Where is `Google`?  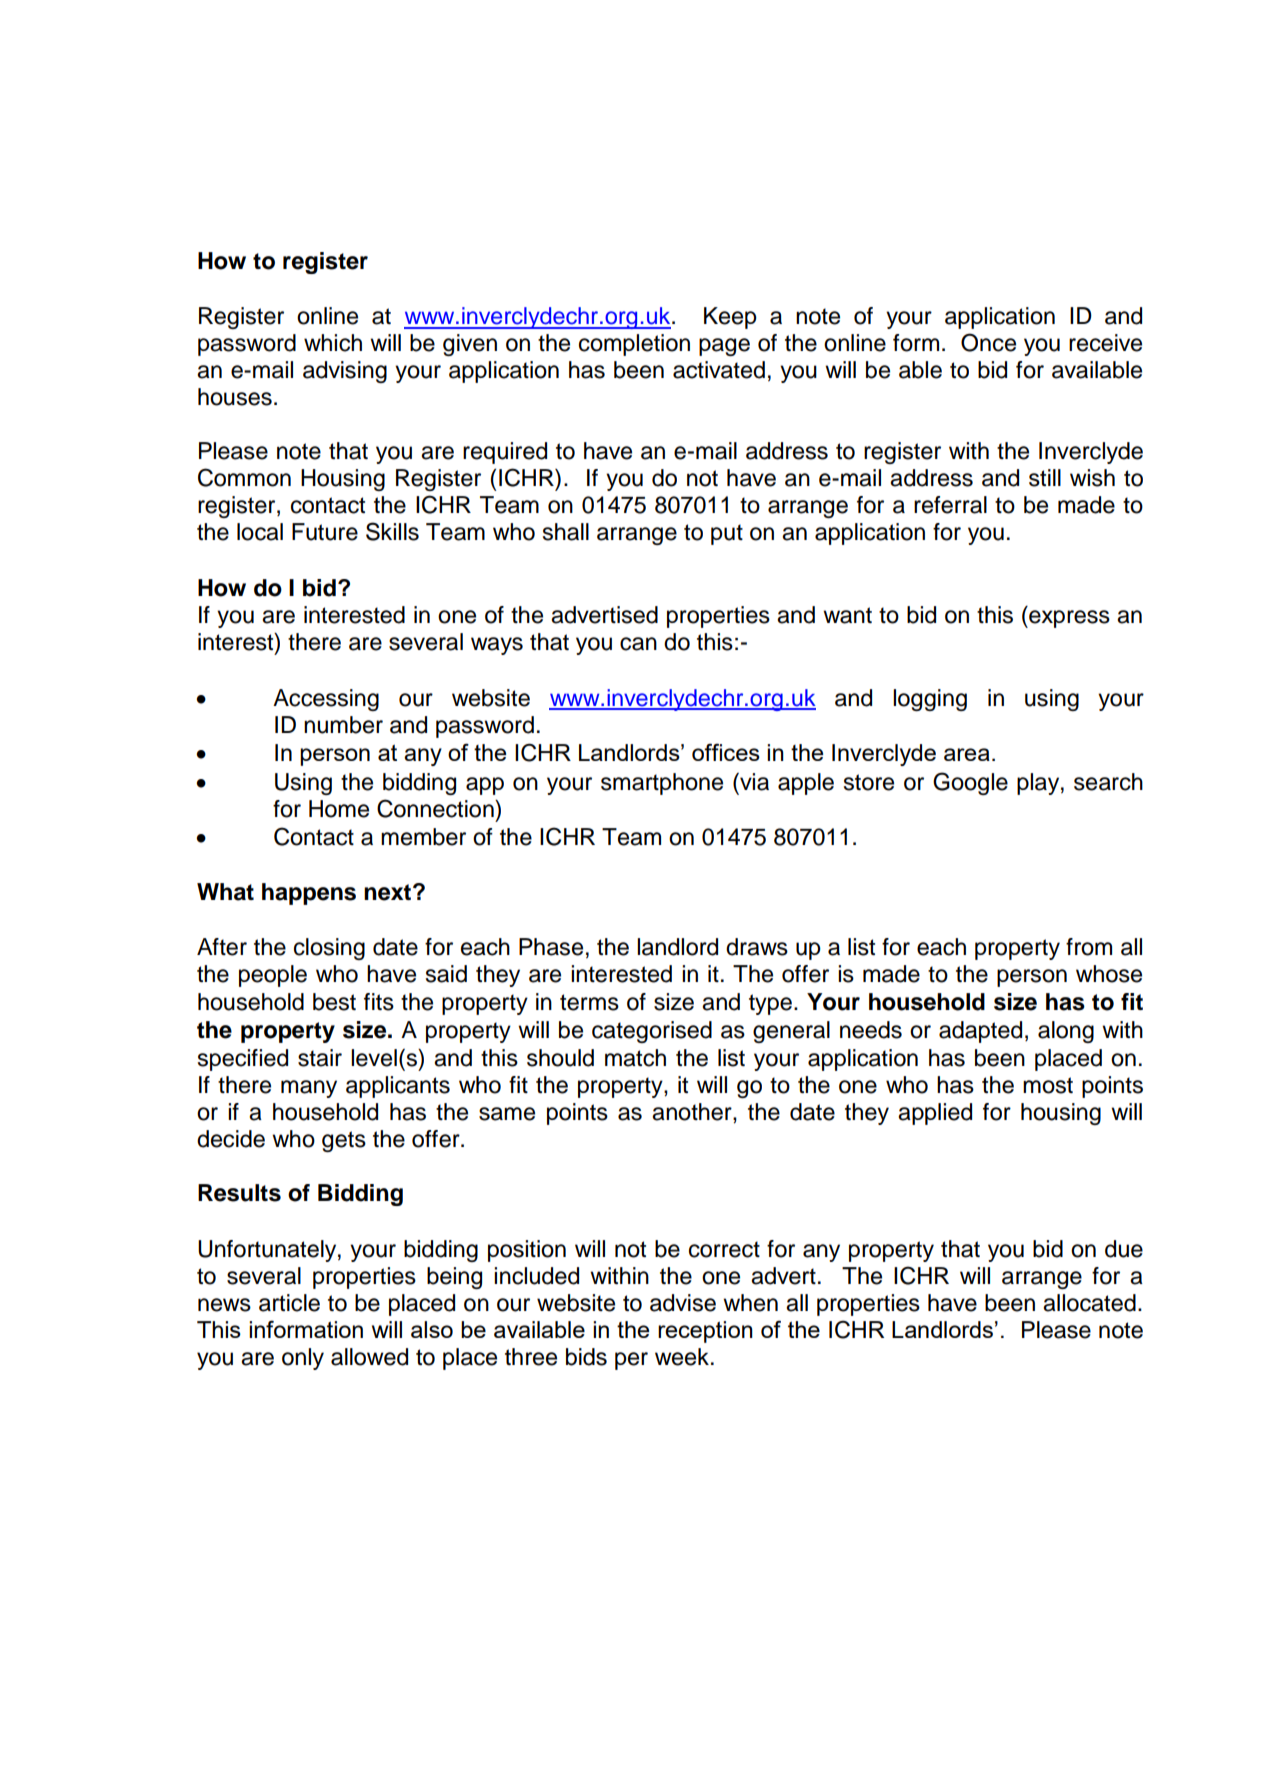 Google is located at coordinates (970, 783).
